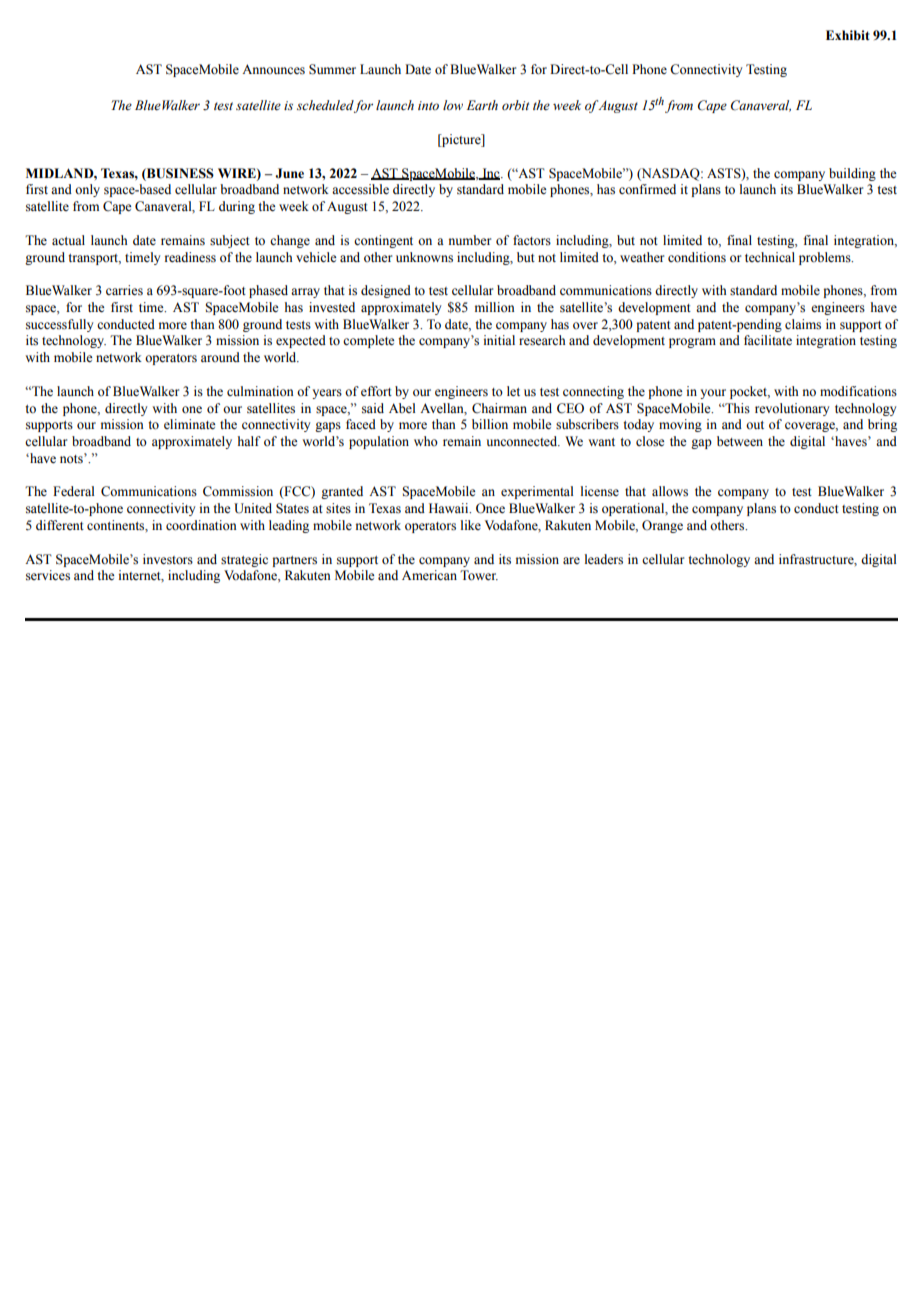 This screenshot has width=924, height=1308. Describe the element at coordinates (332, 69) in the screenshot. I see `Summer` at that location.
